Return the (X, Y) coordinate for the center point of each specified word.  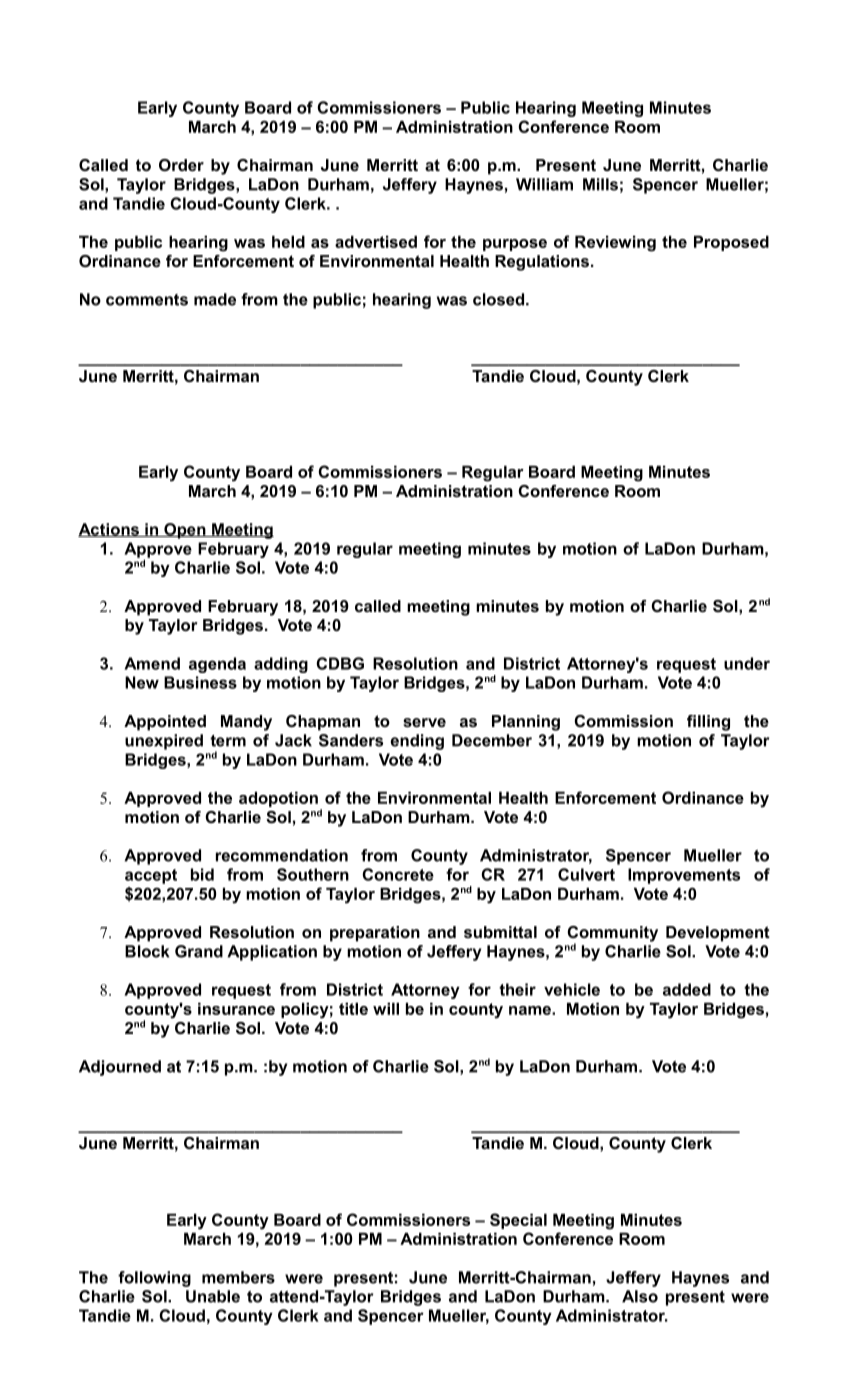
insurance (236, 1009)
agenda (217, 665)
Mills (600, 184)
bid (202, 874)
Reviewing (615, 244)
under (747, 663)
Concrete (398, 874)
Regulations (542, 263)
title (353, 1009)
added (687, 989)
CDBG (340, 663)
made (215, 299)
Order (181, 165)
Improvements (684, 876)
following (154, 1279)
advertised (376, 242)
